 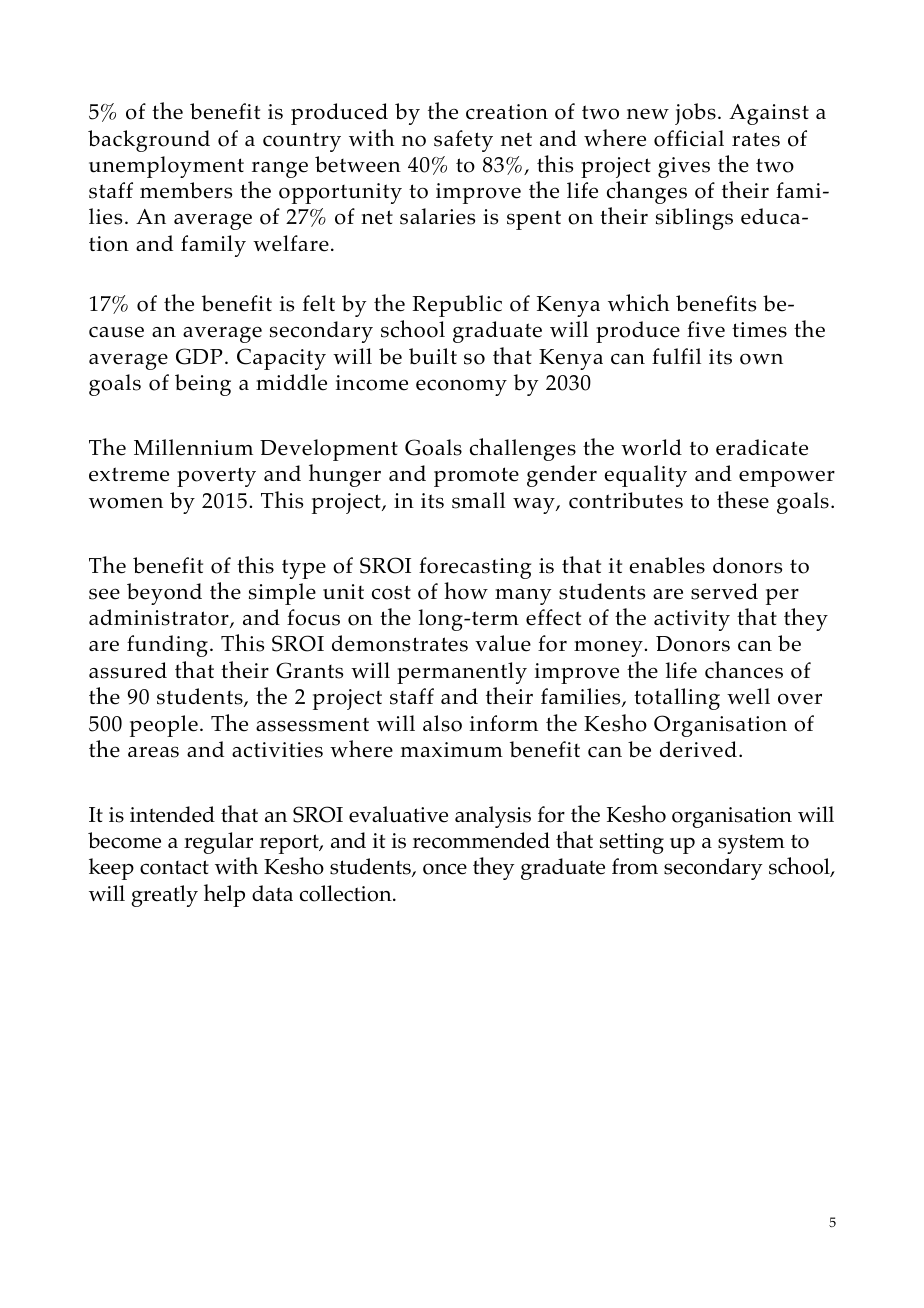 I want to click on administrator, so click(x=160, y=618).
